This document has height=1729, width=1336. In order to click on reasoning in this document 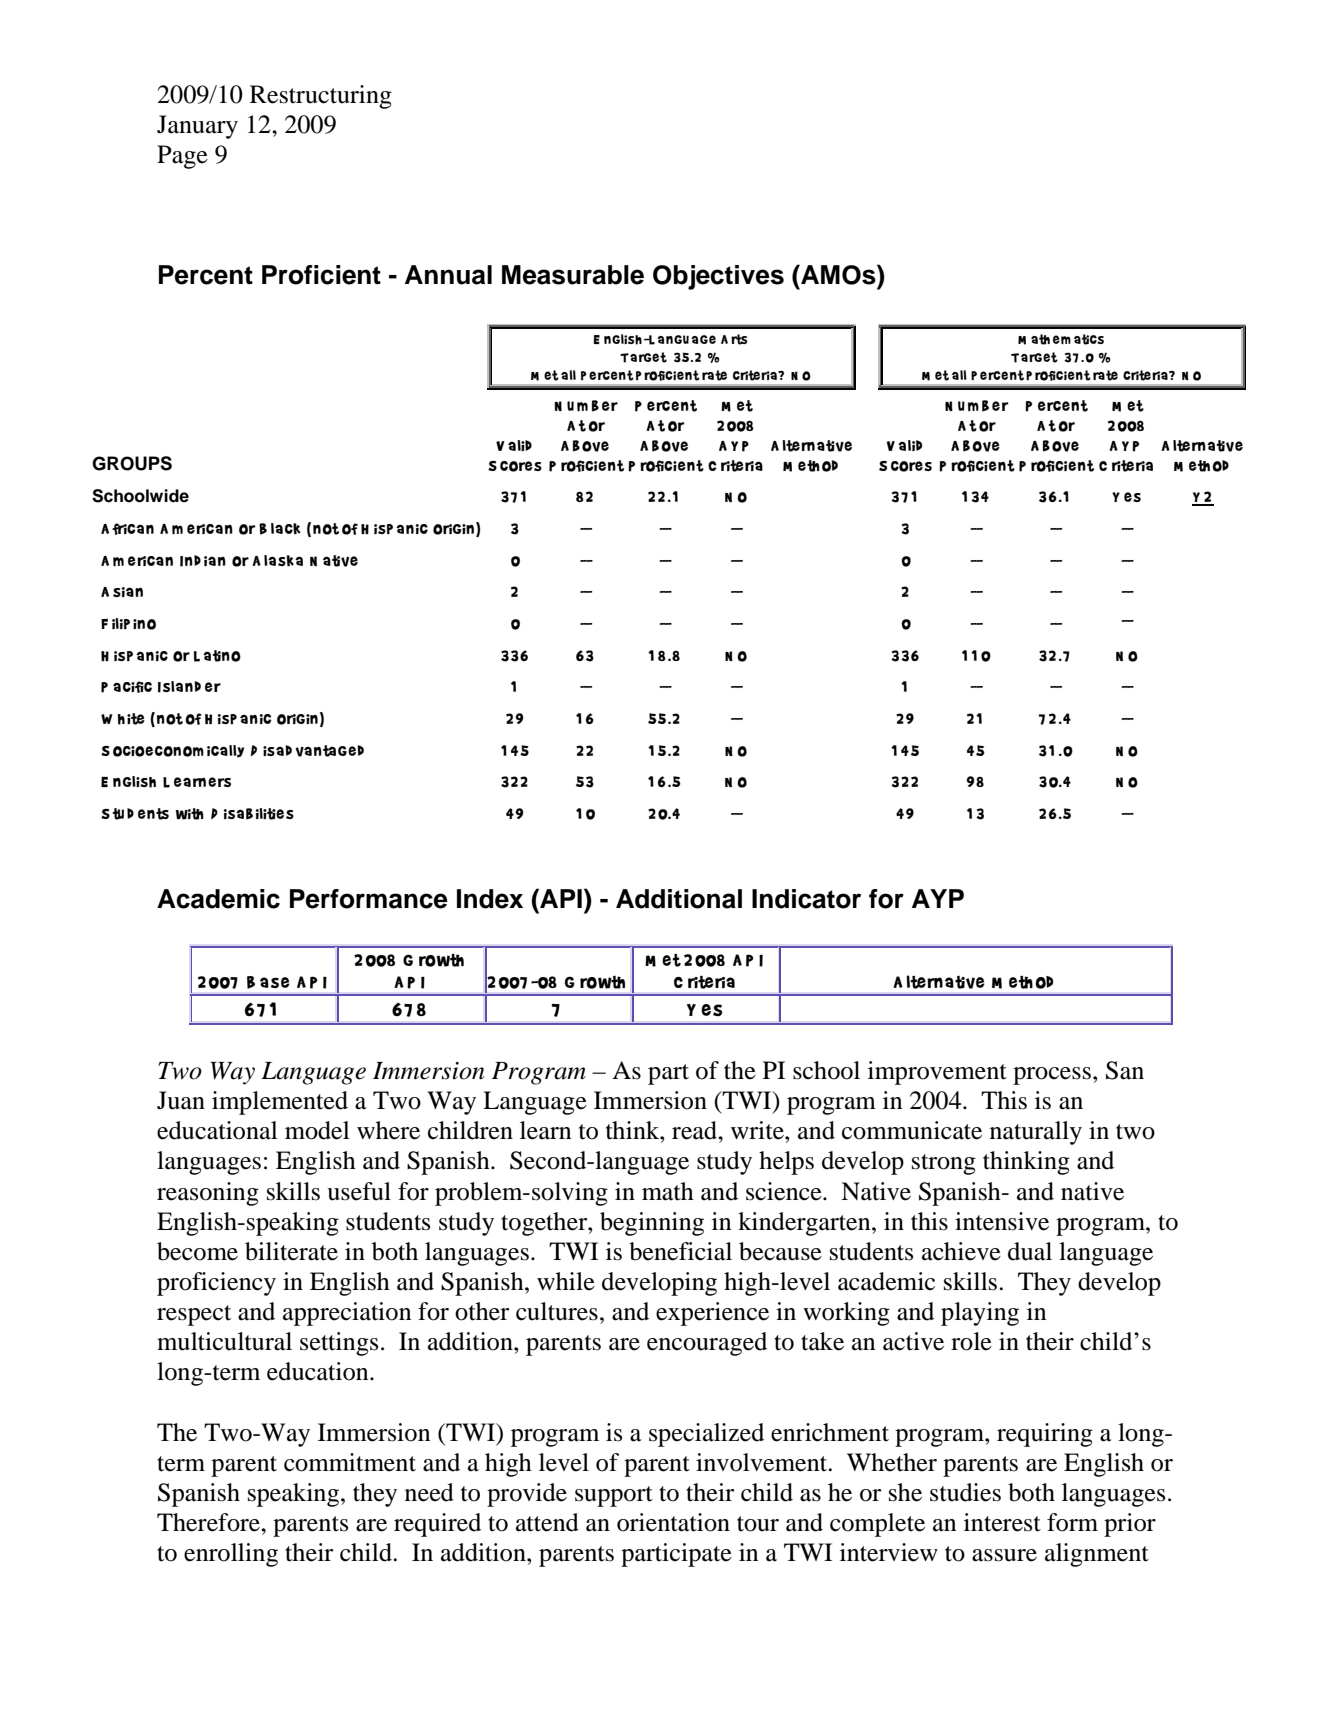, I will do `click(208, 1194)`.
